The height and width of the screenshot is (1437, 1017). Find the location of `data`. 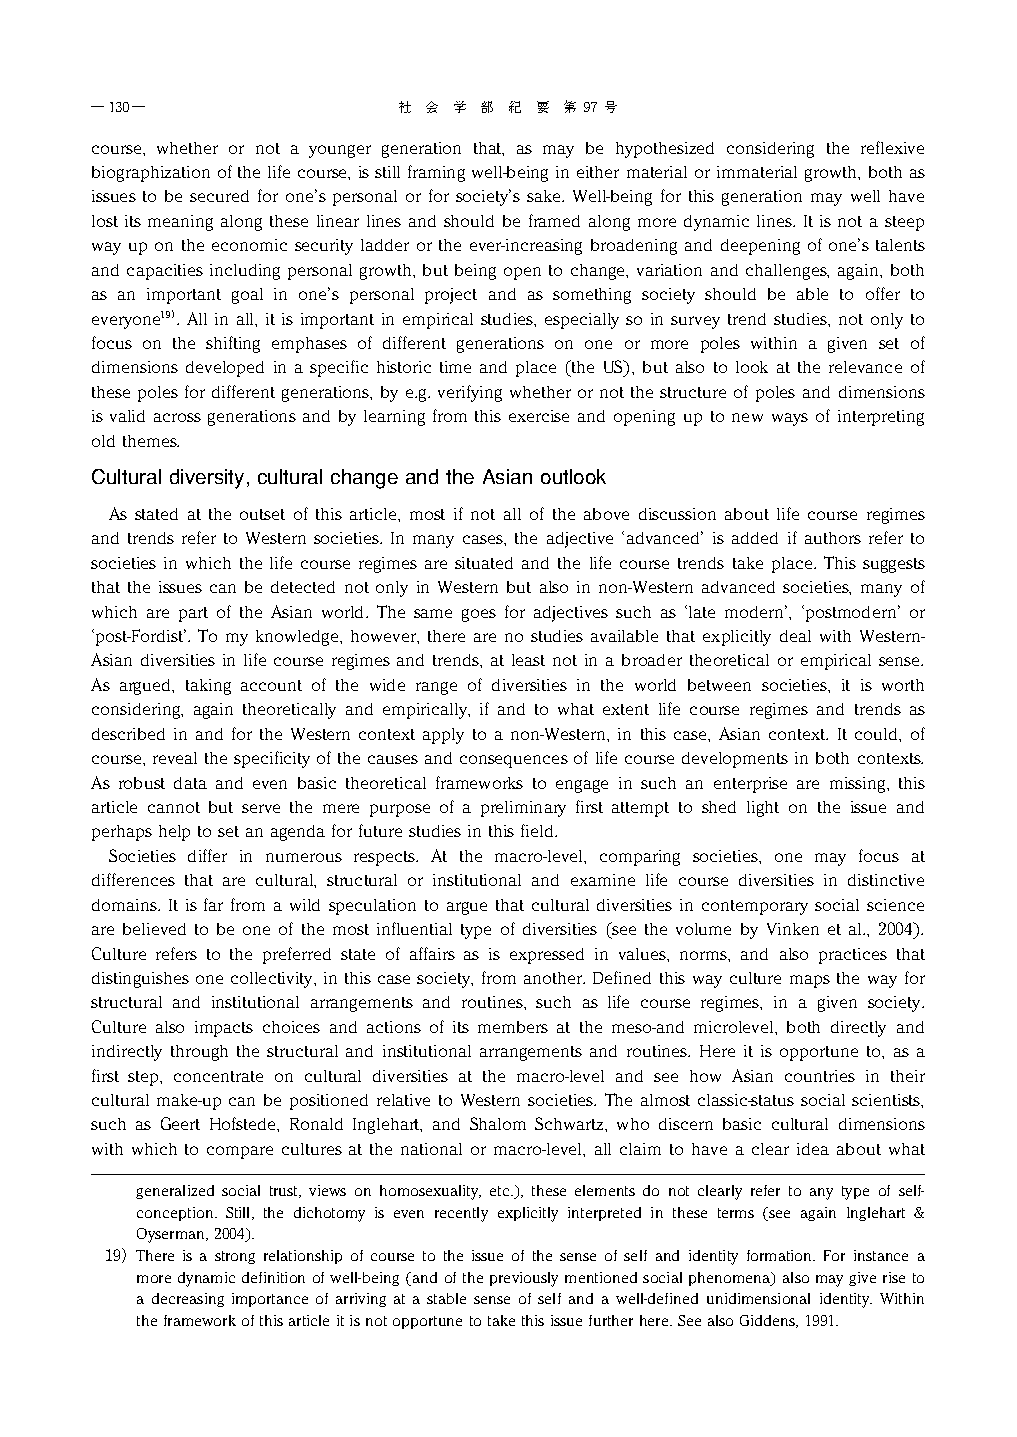

data is located at coordinates (190, 783).
